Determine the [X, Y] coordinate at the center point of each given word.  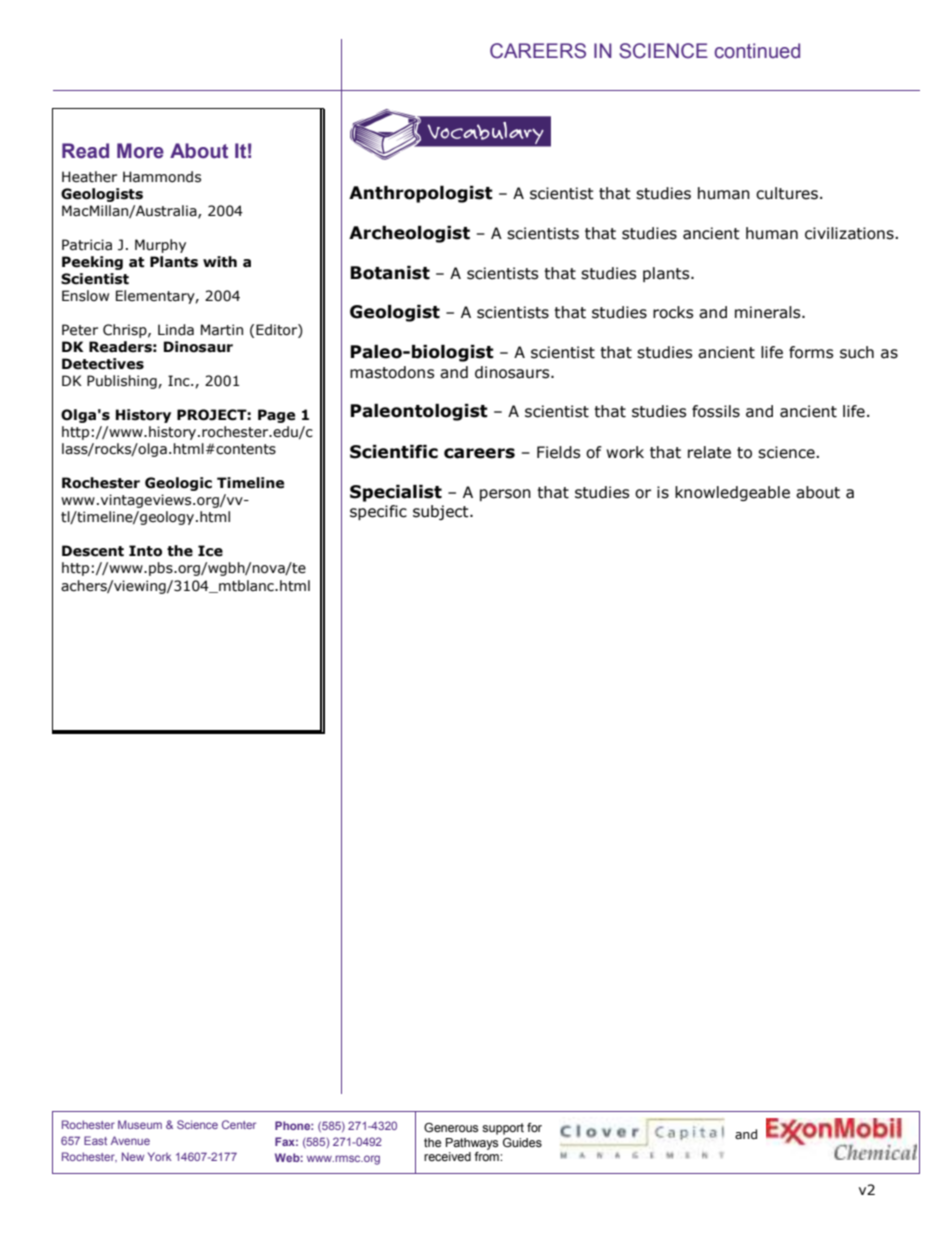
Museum [140, 1124]
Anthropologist [421, 194]
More [140, 151]
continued [757, 51]
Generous [451, 1128]
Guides [522, 1143]
